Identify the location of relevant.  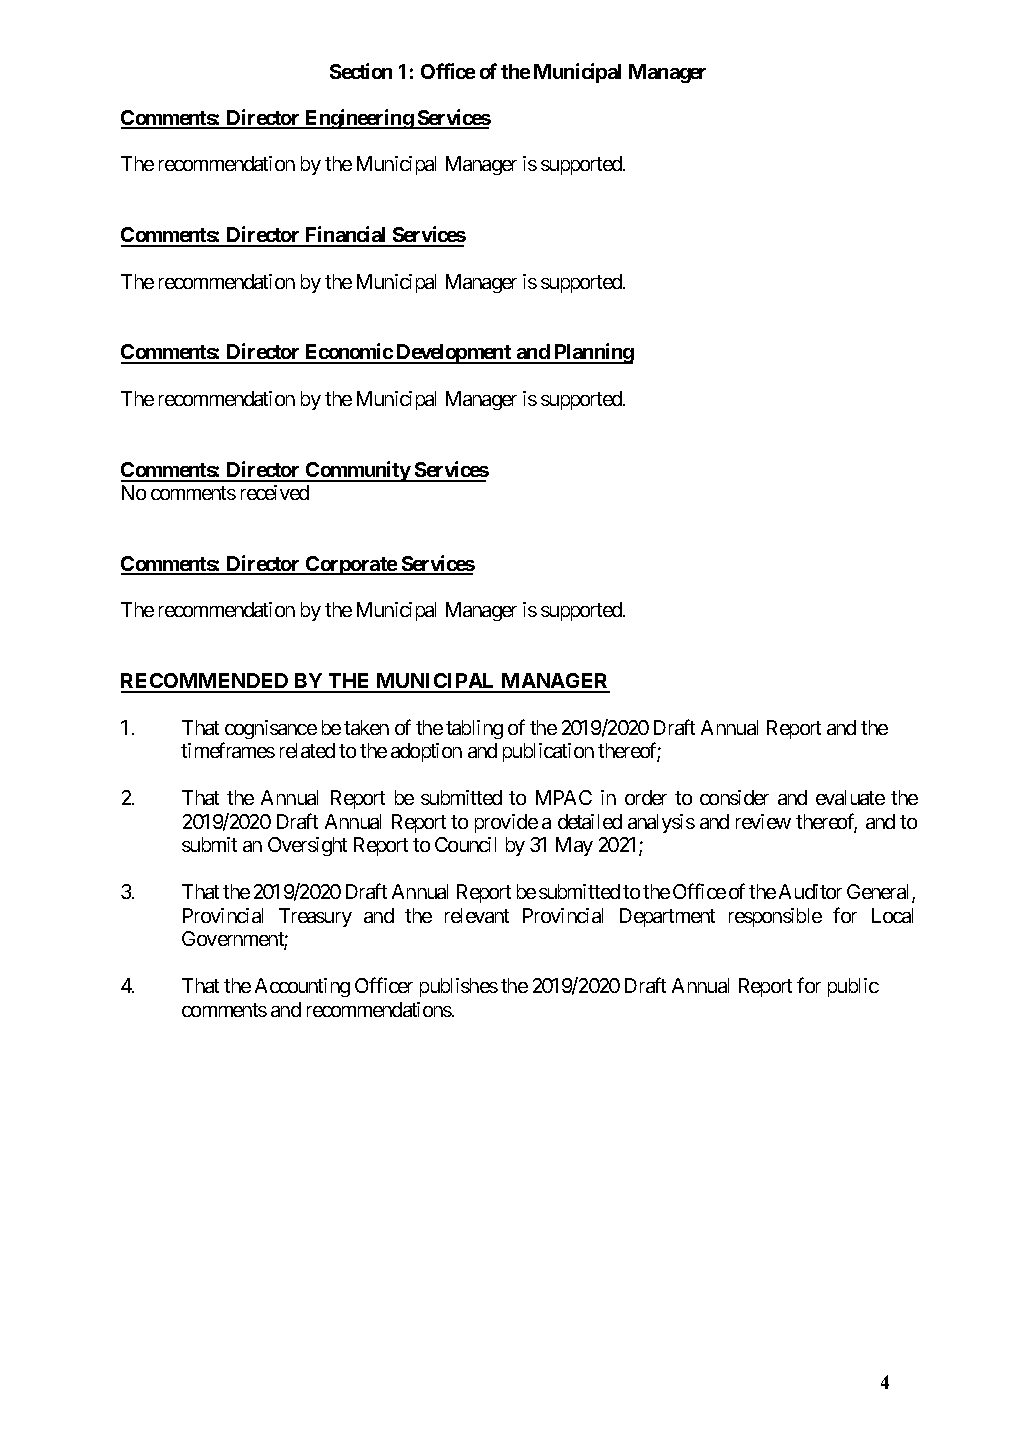
(477, 915).
